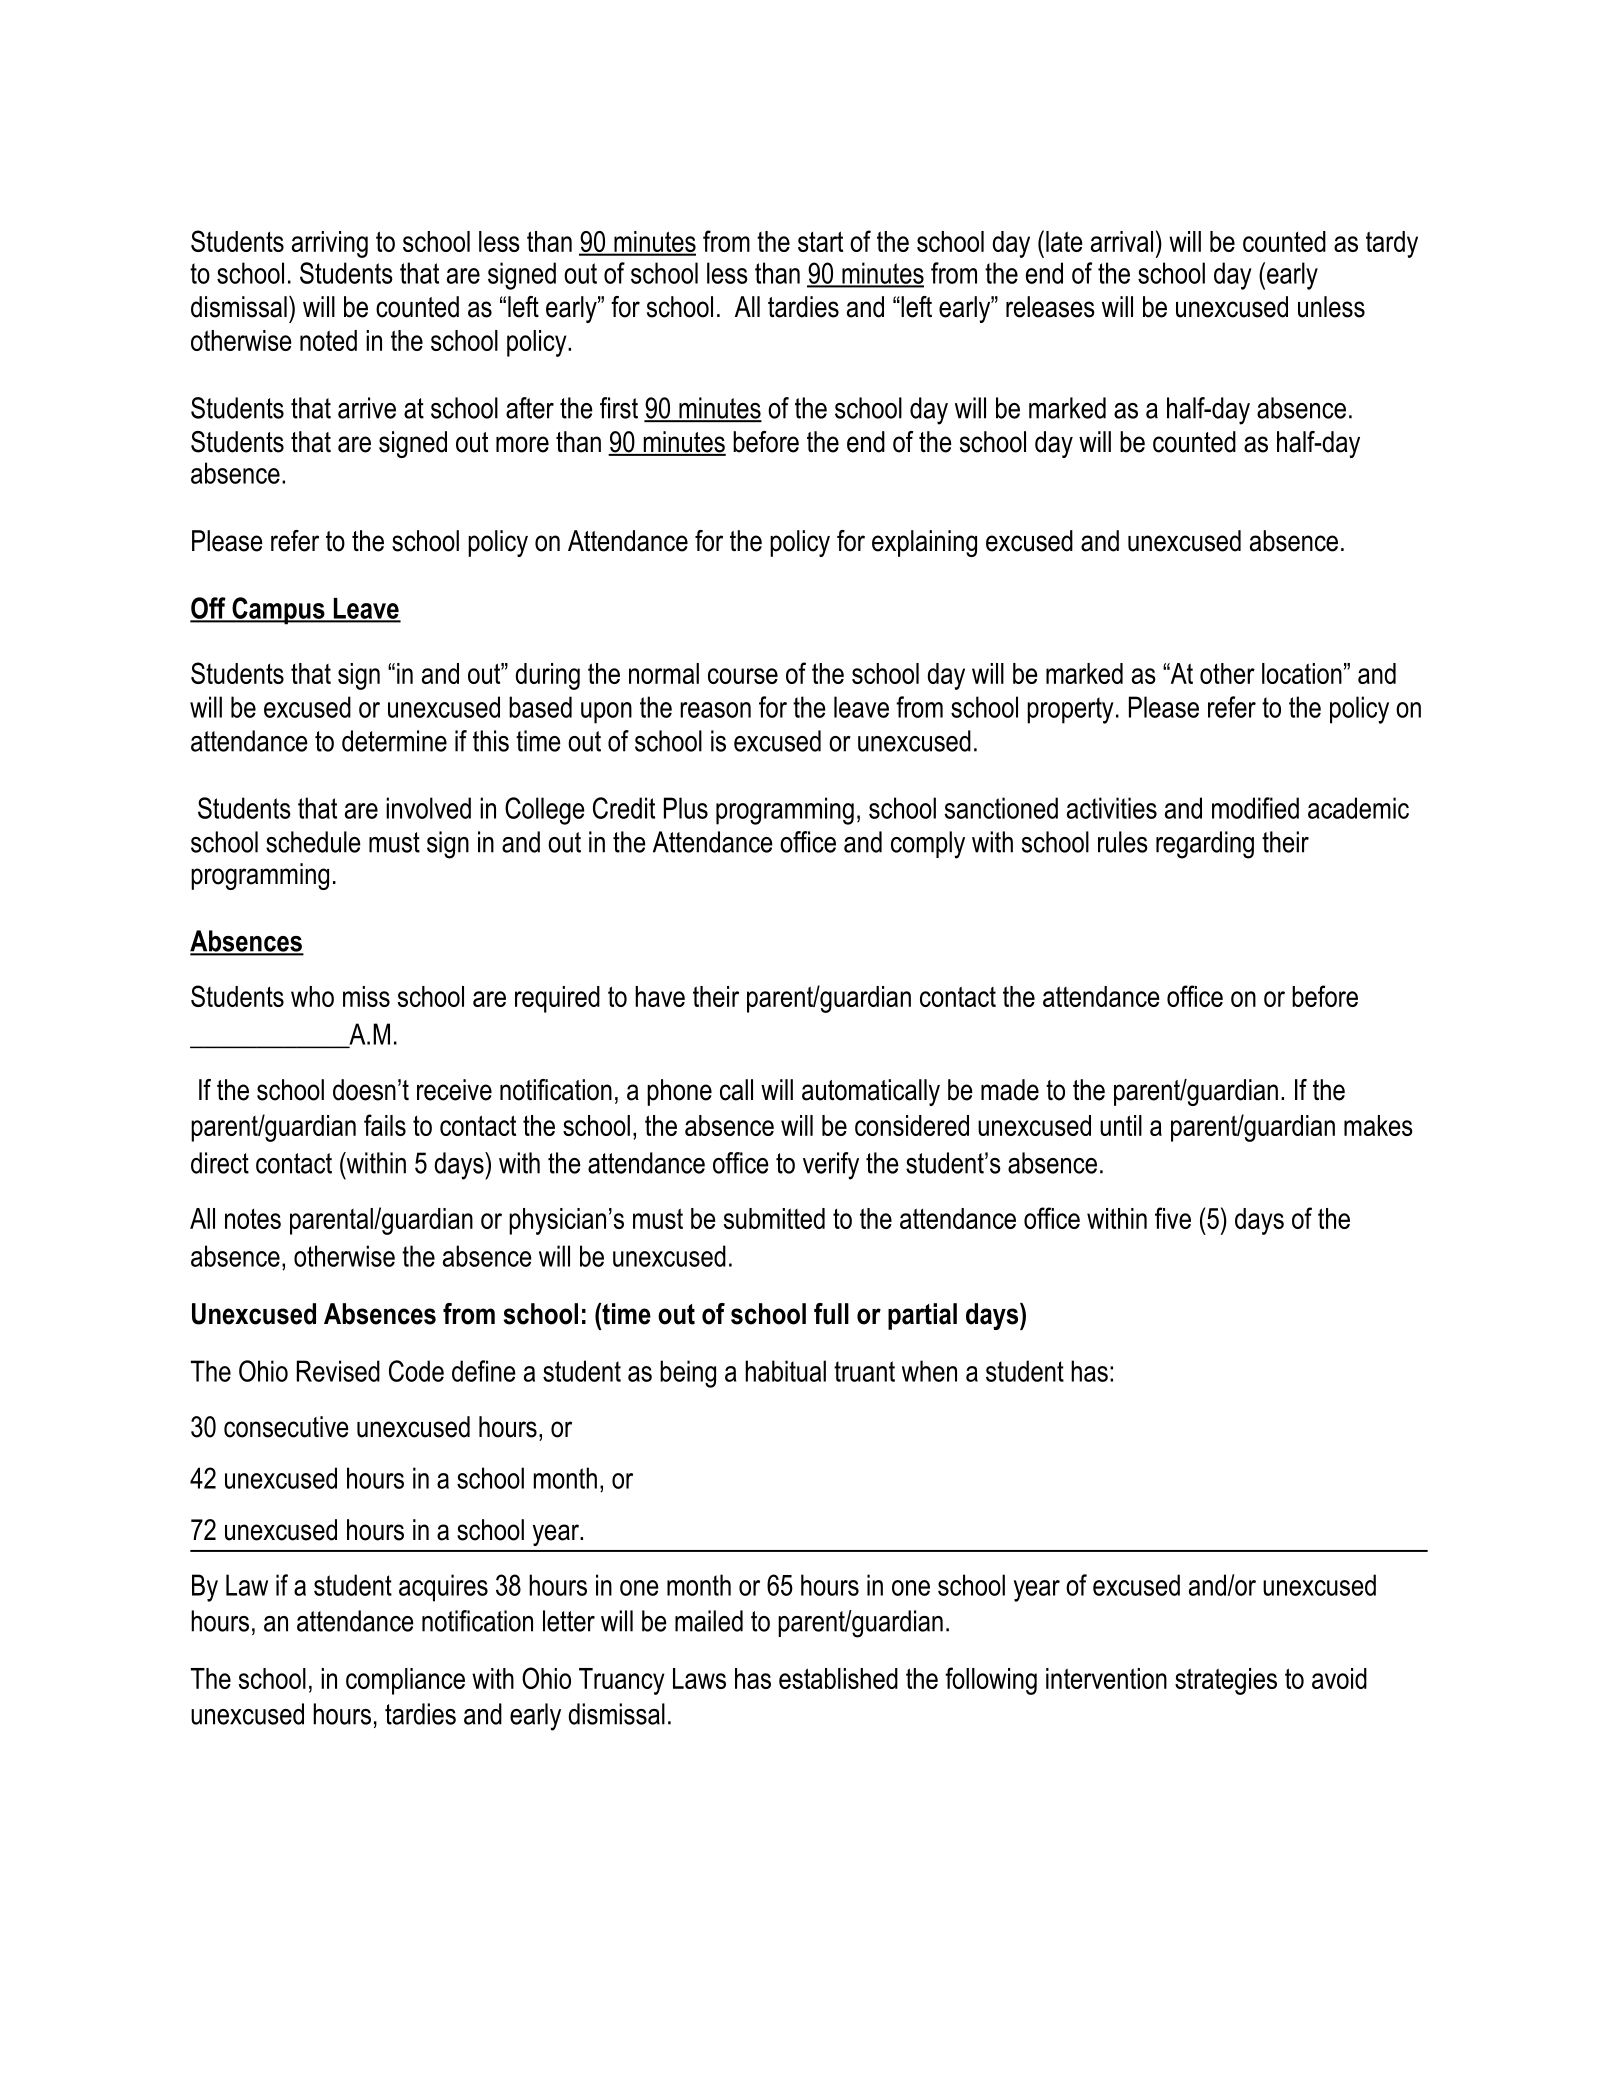 This page has width=1618, height=2093. I want to click on established, so click(838, 1678).
